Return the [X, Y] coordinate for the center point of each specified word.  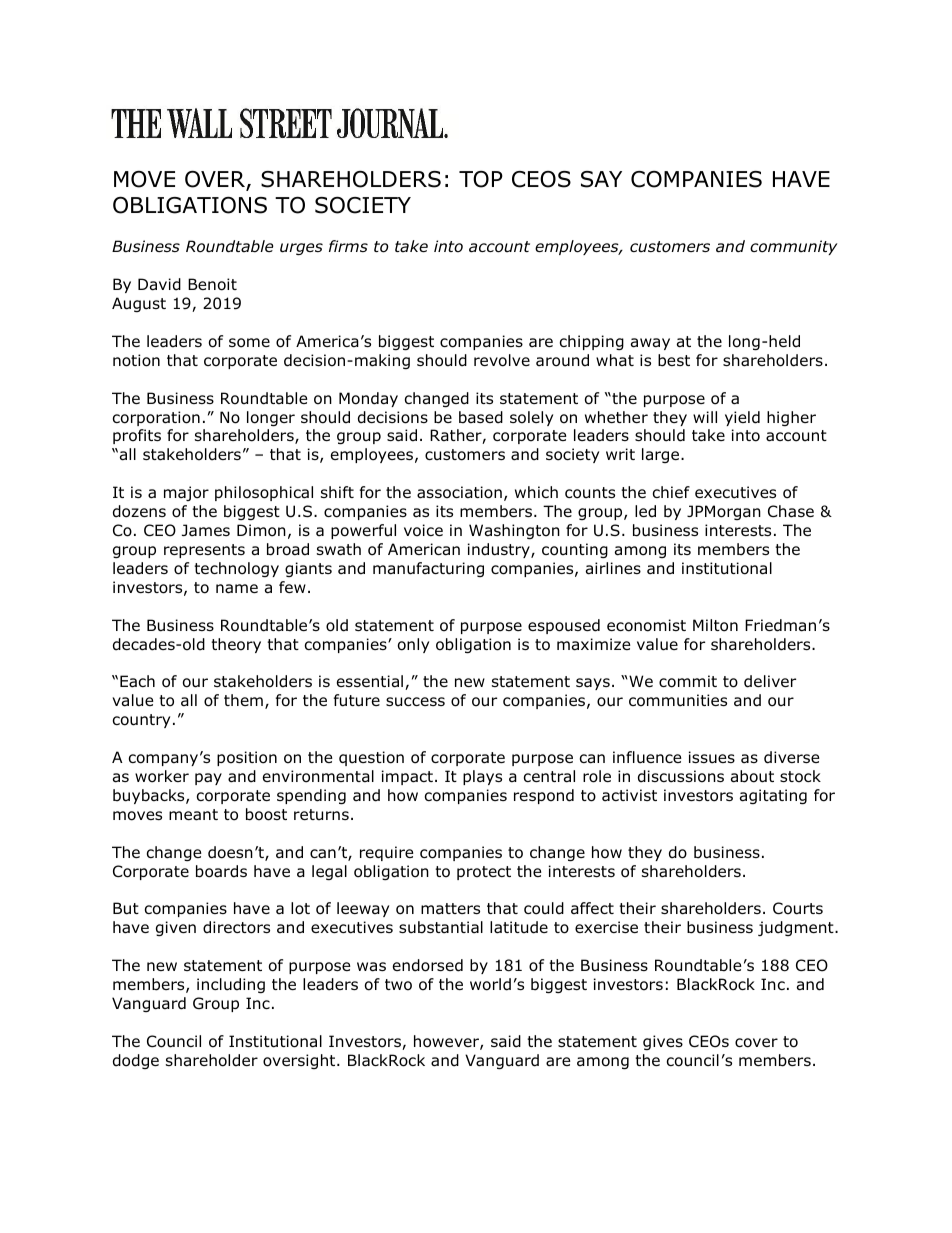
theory [236, 645]
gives [663, 1042]
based [481, 417]
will [705, 417]
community [793, 247]
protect [484, 873]
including [231, 985]
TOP [481, 179]
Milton [715, 625]
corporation [156, 418]
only [413, 645]
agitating [773, 796]
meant [193, 815]
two [398, 985]
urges [301, 249]
